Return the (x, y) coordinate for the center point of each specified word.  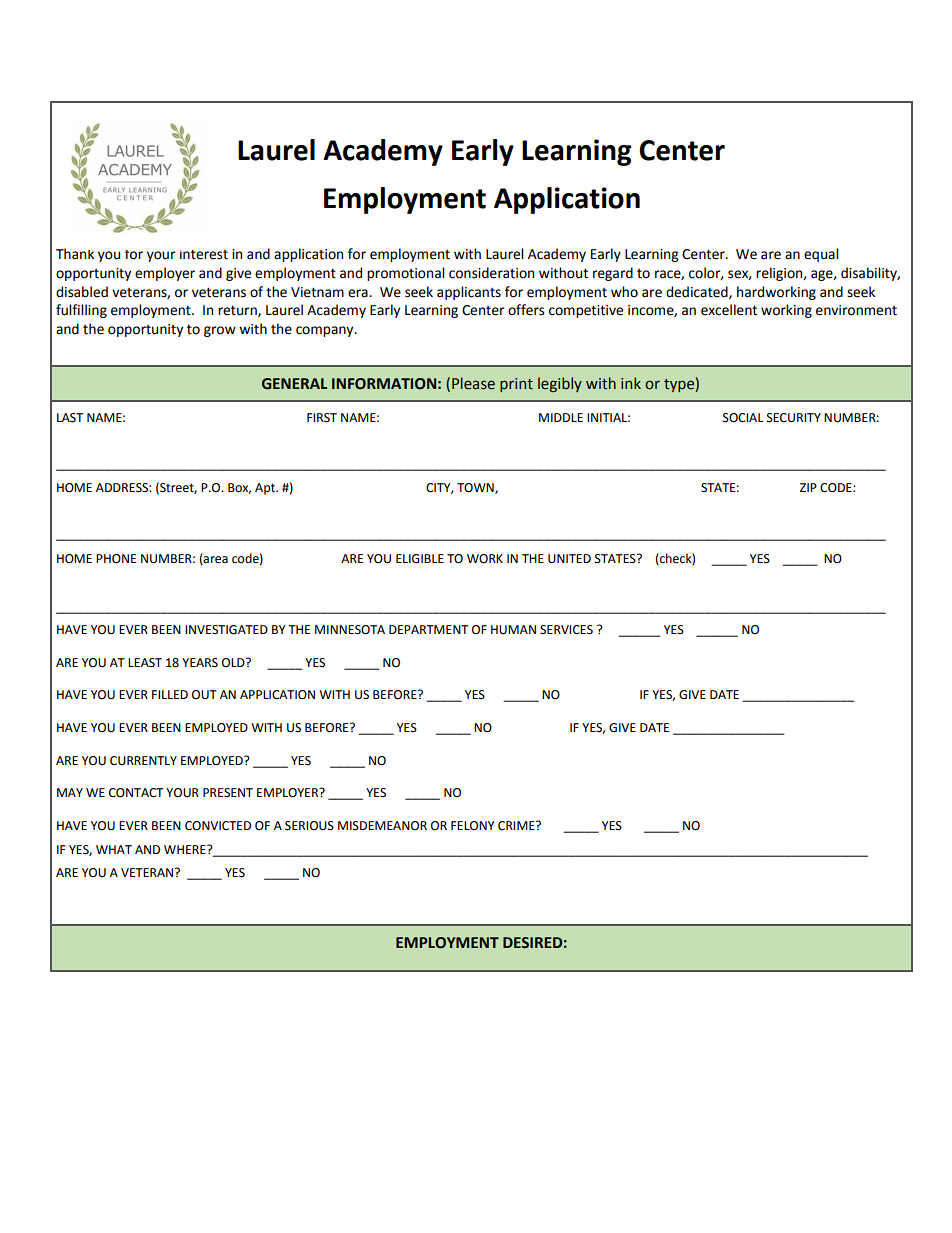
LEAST (145, 663)
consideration (491, 273)
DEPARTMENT (428, 629)
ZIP (808, 487)
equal (821, 255)
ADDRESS (123, 488)
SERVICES (566, 630)
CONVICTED (218, 826)
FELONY (472, 826)
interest (204, 255)
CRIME (517, 826)
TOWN (476, 488)
